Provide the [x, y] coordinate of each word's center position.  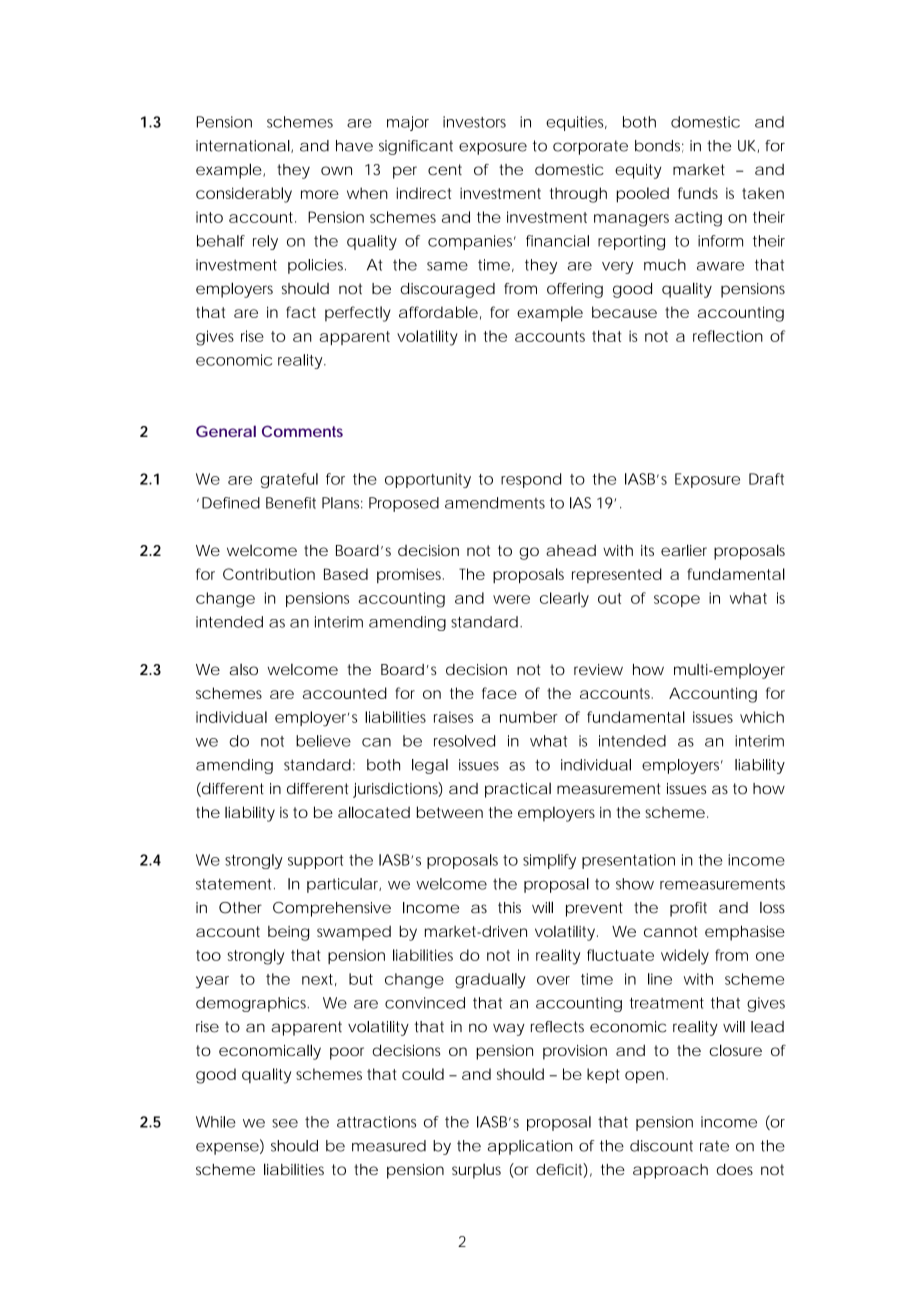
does [735, 1169]
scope [677, 601]
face [499, 693]
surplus [476, 1171]
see [285, 1123]
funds [698, 193]
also [244, 669]
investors [474, 122]
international [244, 146]
